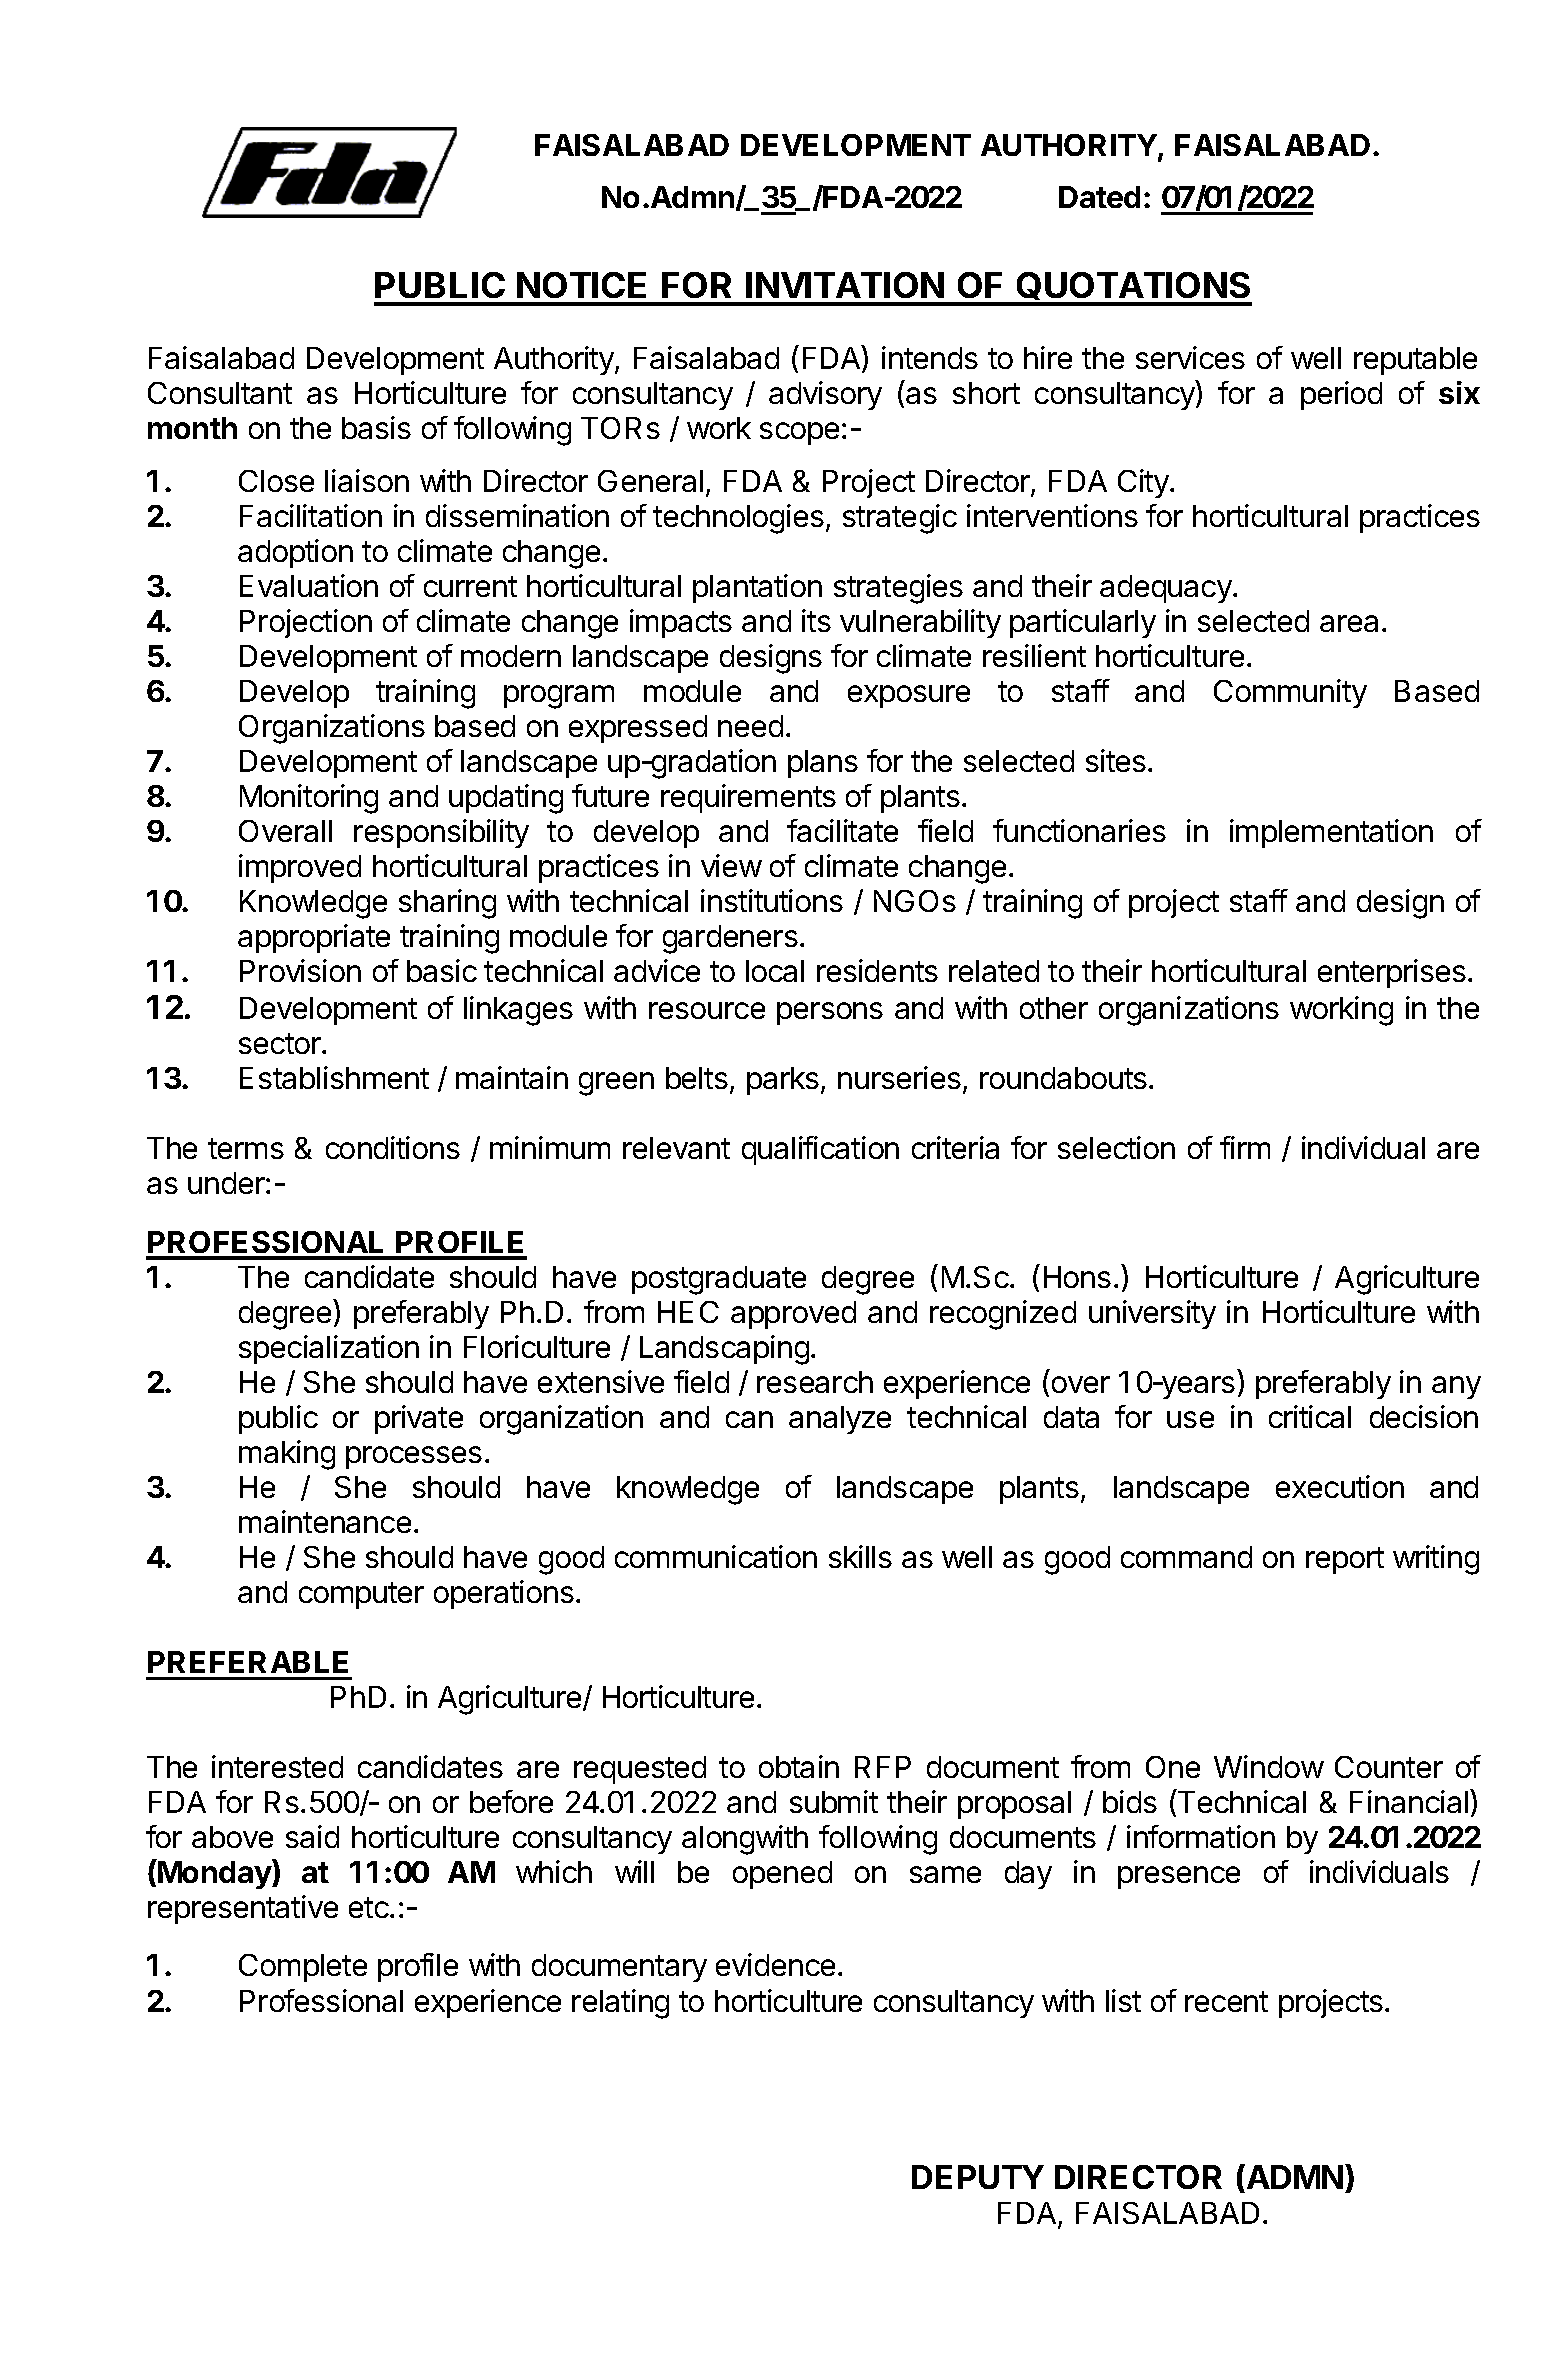 This screenshot has height=2375, width=1553. I want to click on execution, so click(1340, 1486).
